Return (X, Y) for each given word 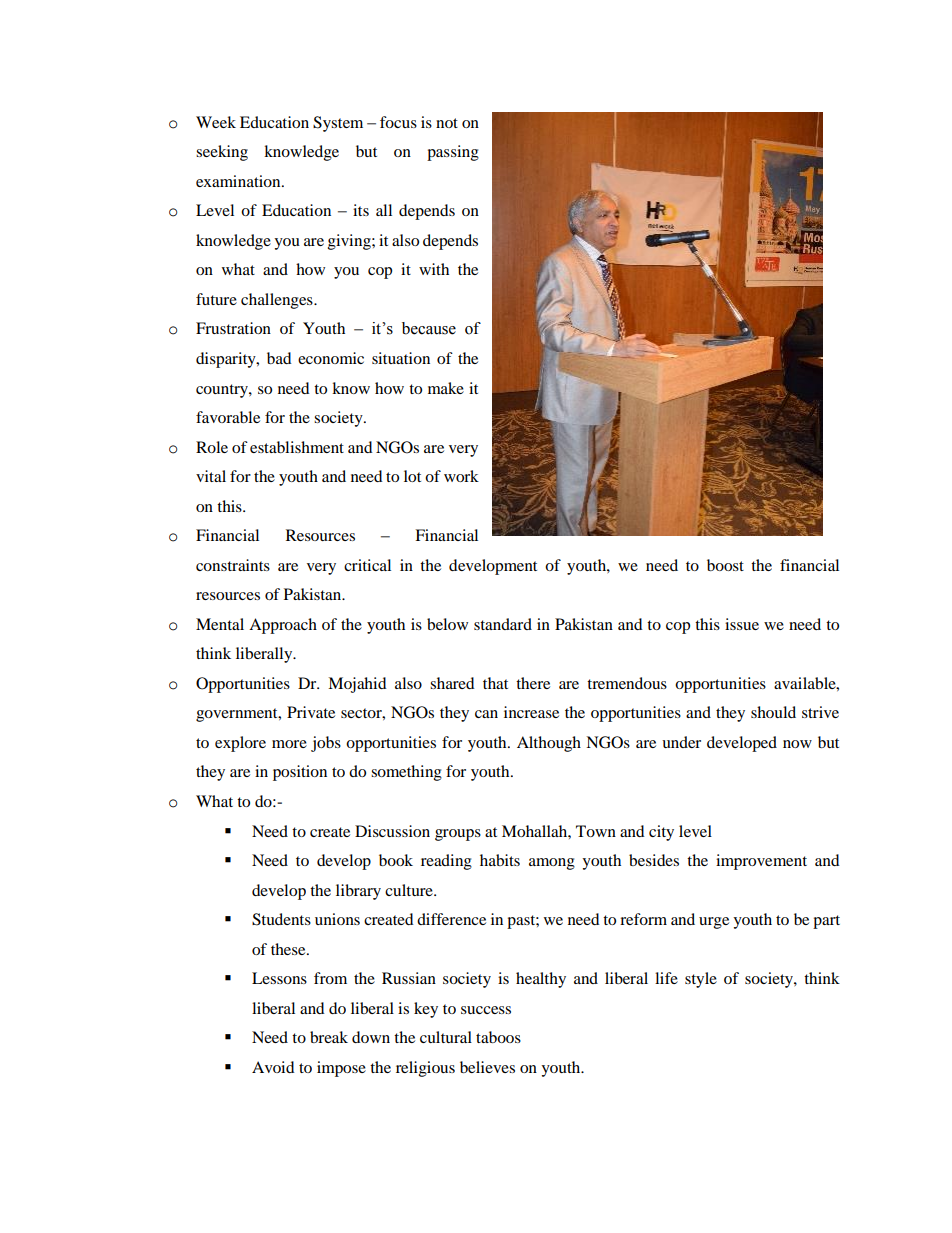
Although (549, 744)
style (701, 980)
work (461, 476)
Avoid (273, 1067)
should (773, 712)
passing (453, 153)
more (289, 744)
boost (725, 565)
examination (239, 181)
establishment (297, 447)
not (447, 123)
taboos (498, 1037)
